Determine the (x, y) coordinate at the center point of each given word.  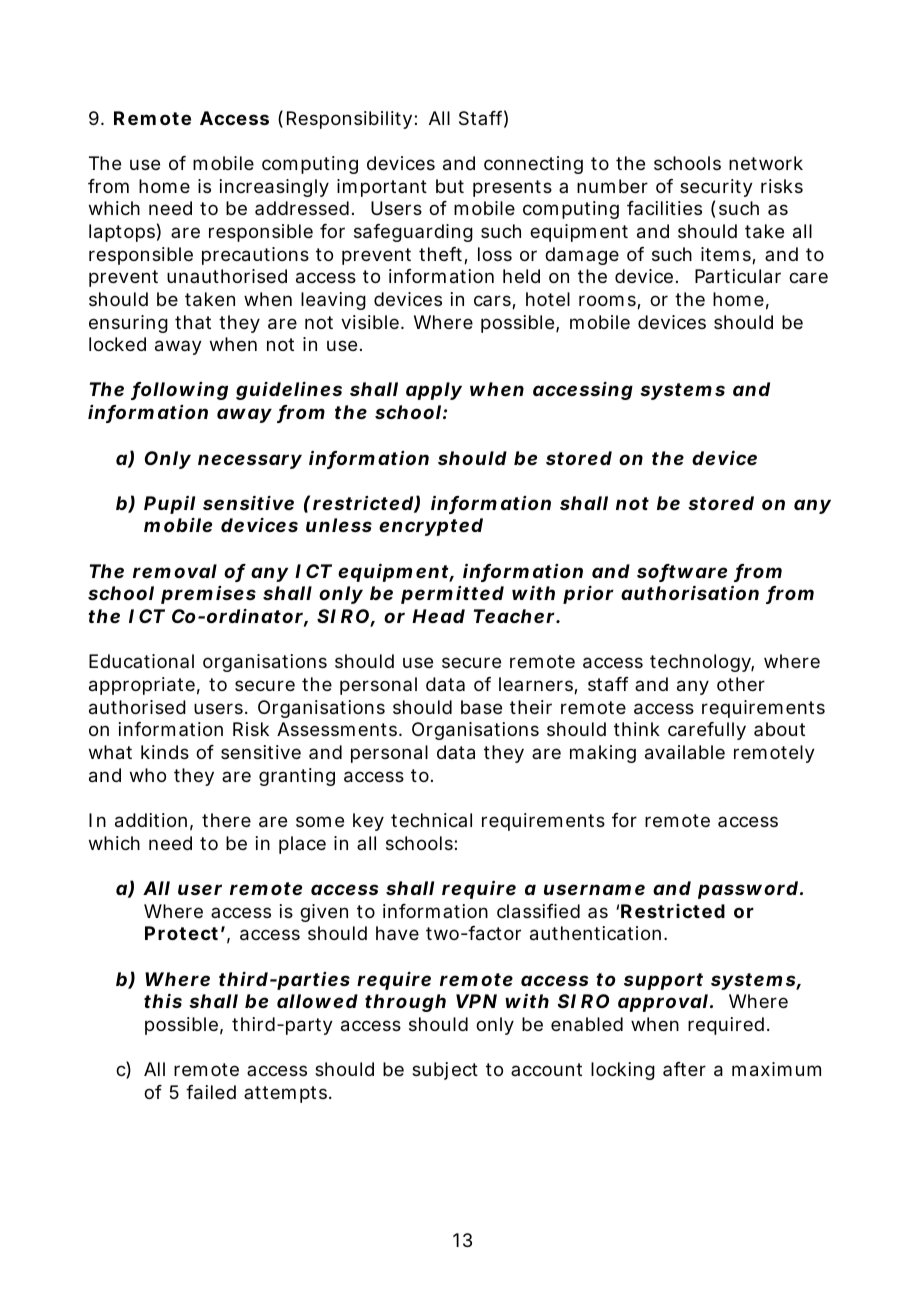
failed (211, 1092)
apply (434, 391)
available (685, 752)
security (716, 188)
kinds (165, 752)
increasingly (274, 188)
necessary (250, 461)
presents (512, 188)
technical (431, 820)
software (682, 572)
